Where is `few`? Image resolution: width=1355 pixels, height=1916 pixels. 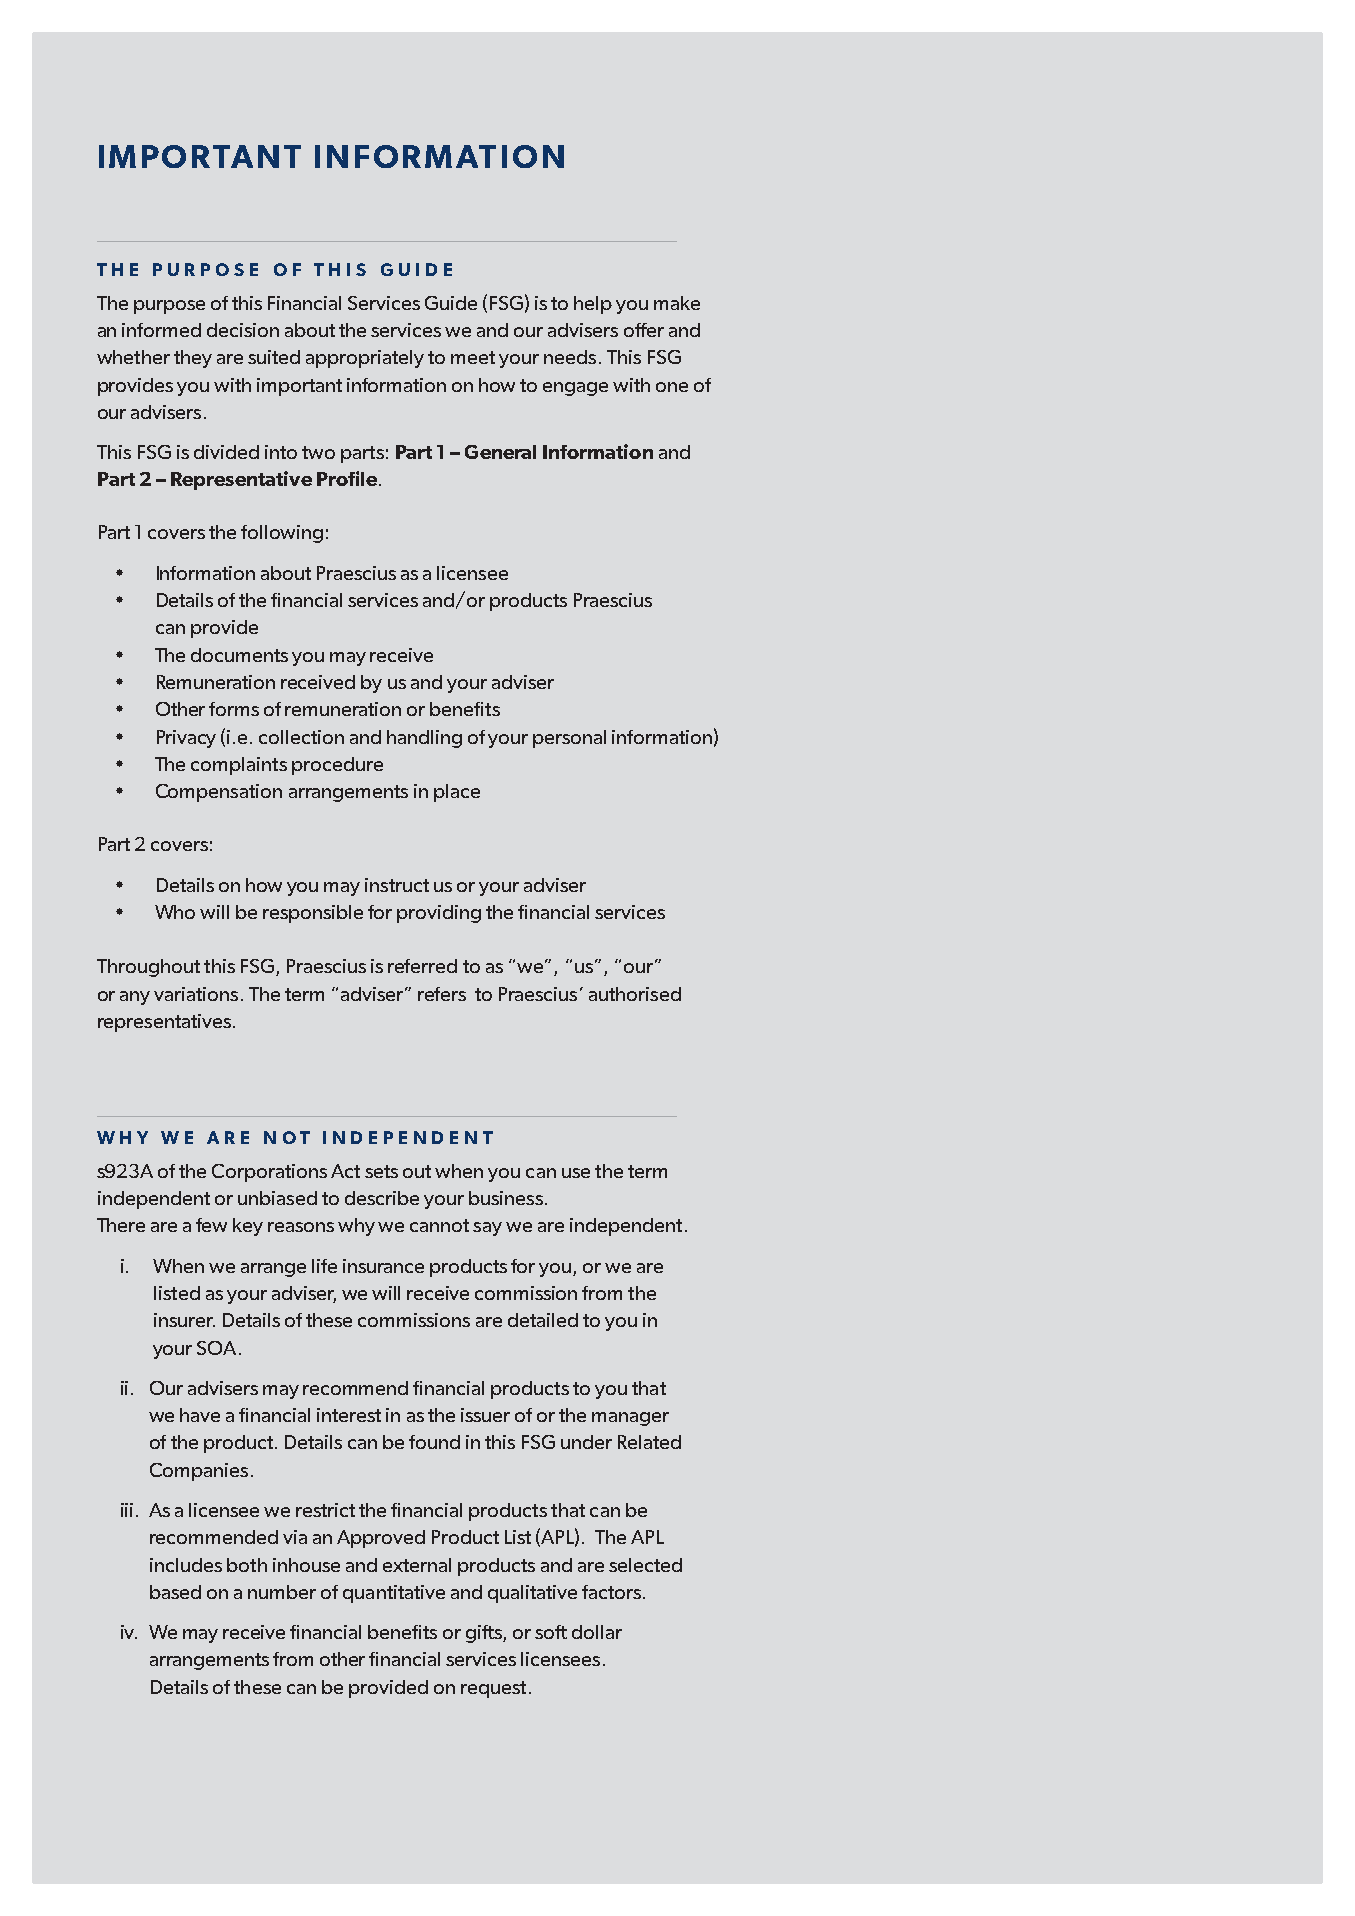 few is located at coordinates (211, 1225).
